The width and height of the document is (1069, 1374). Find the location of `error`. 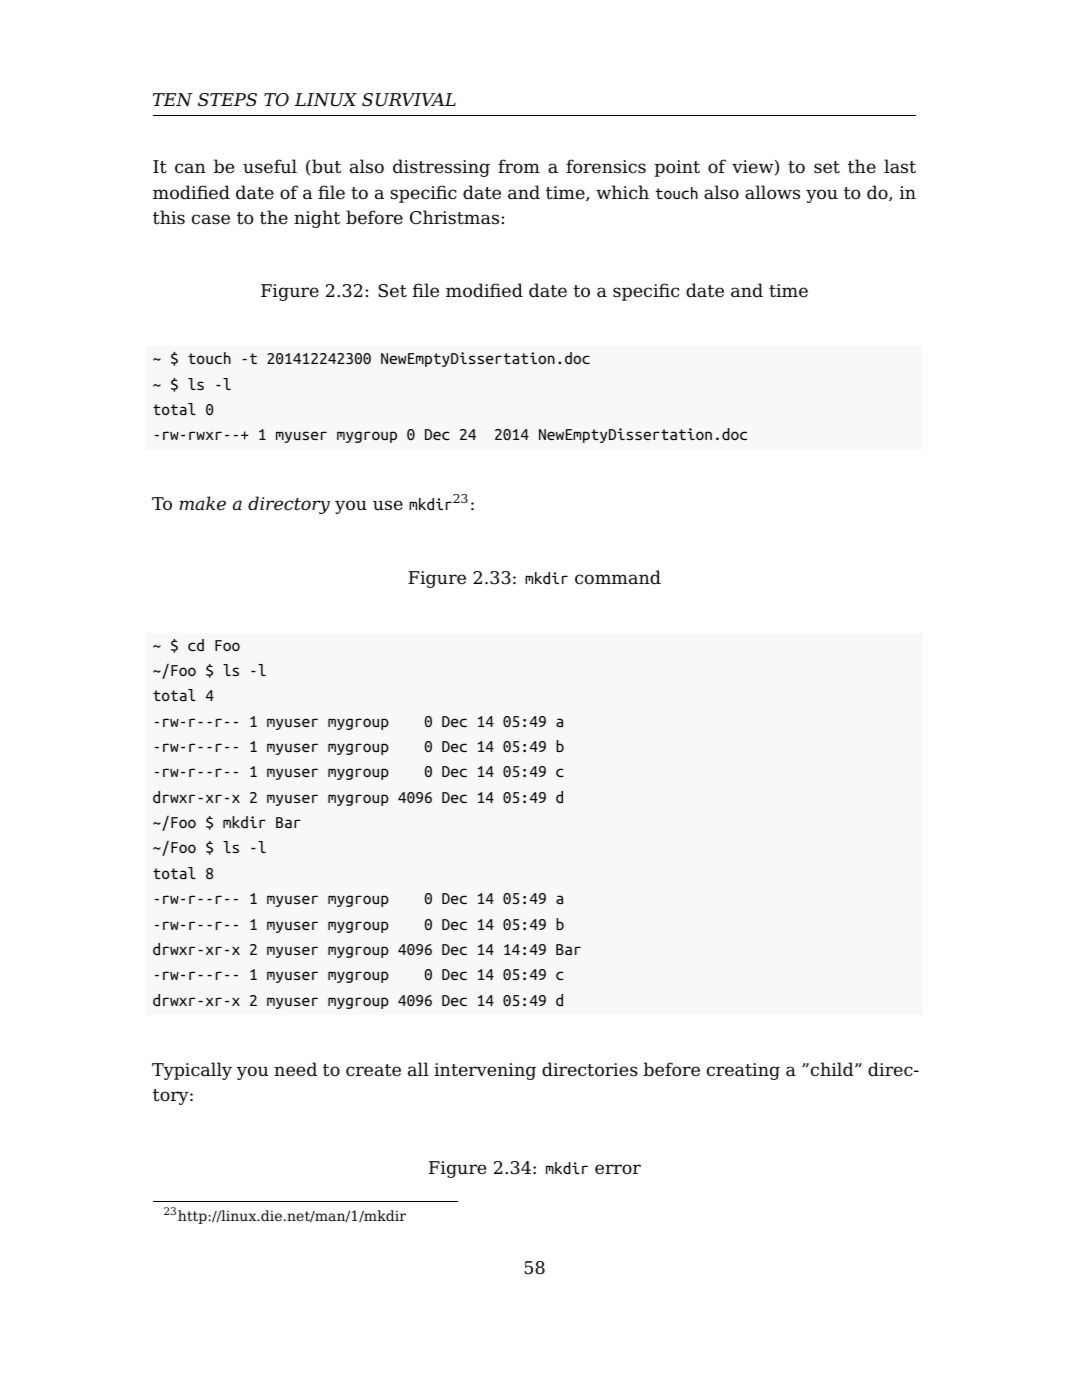

error is located at coordinates (618, 1169).
